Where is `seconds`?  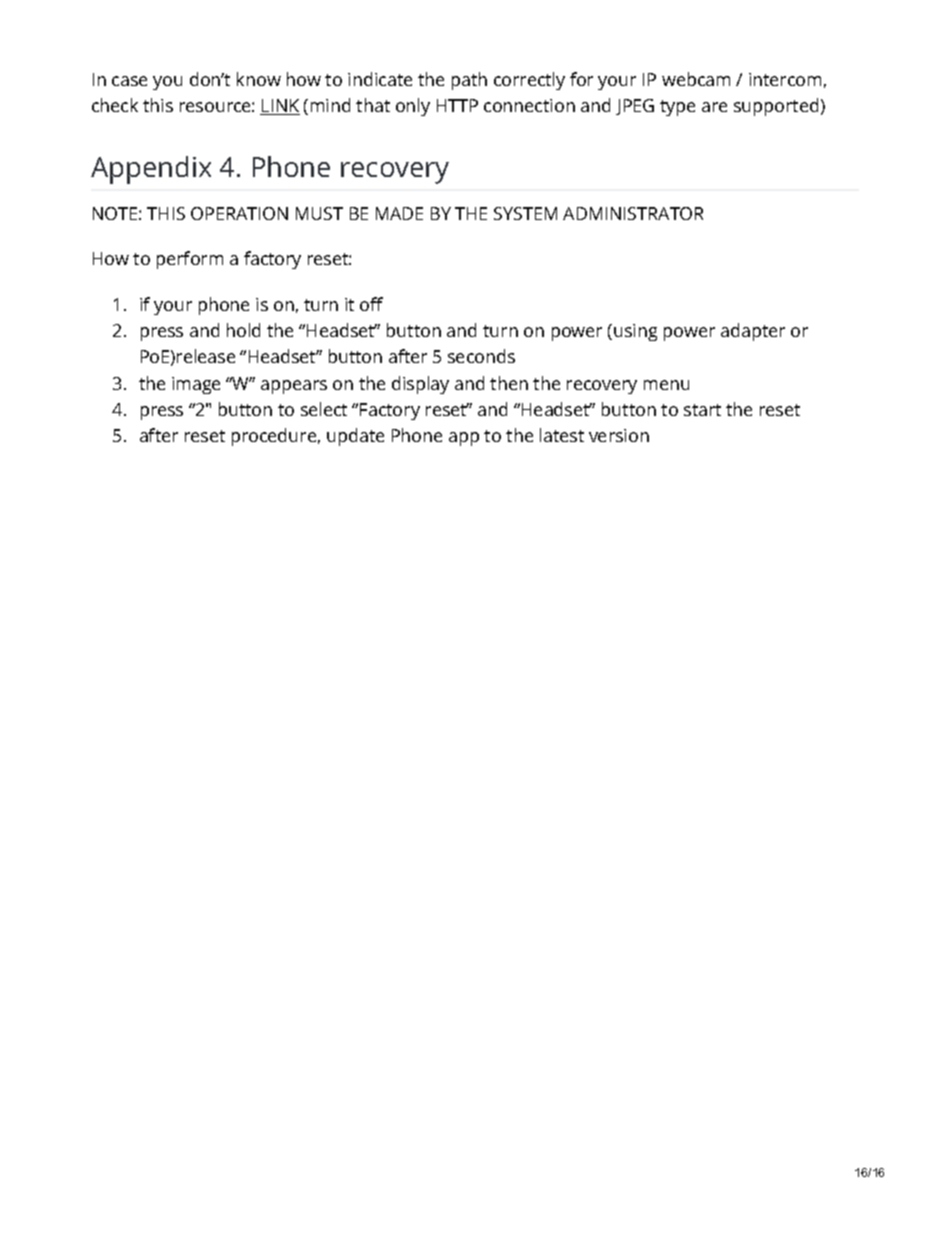
seconds is located at coordinates (481, 356).
